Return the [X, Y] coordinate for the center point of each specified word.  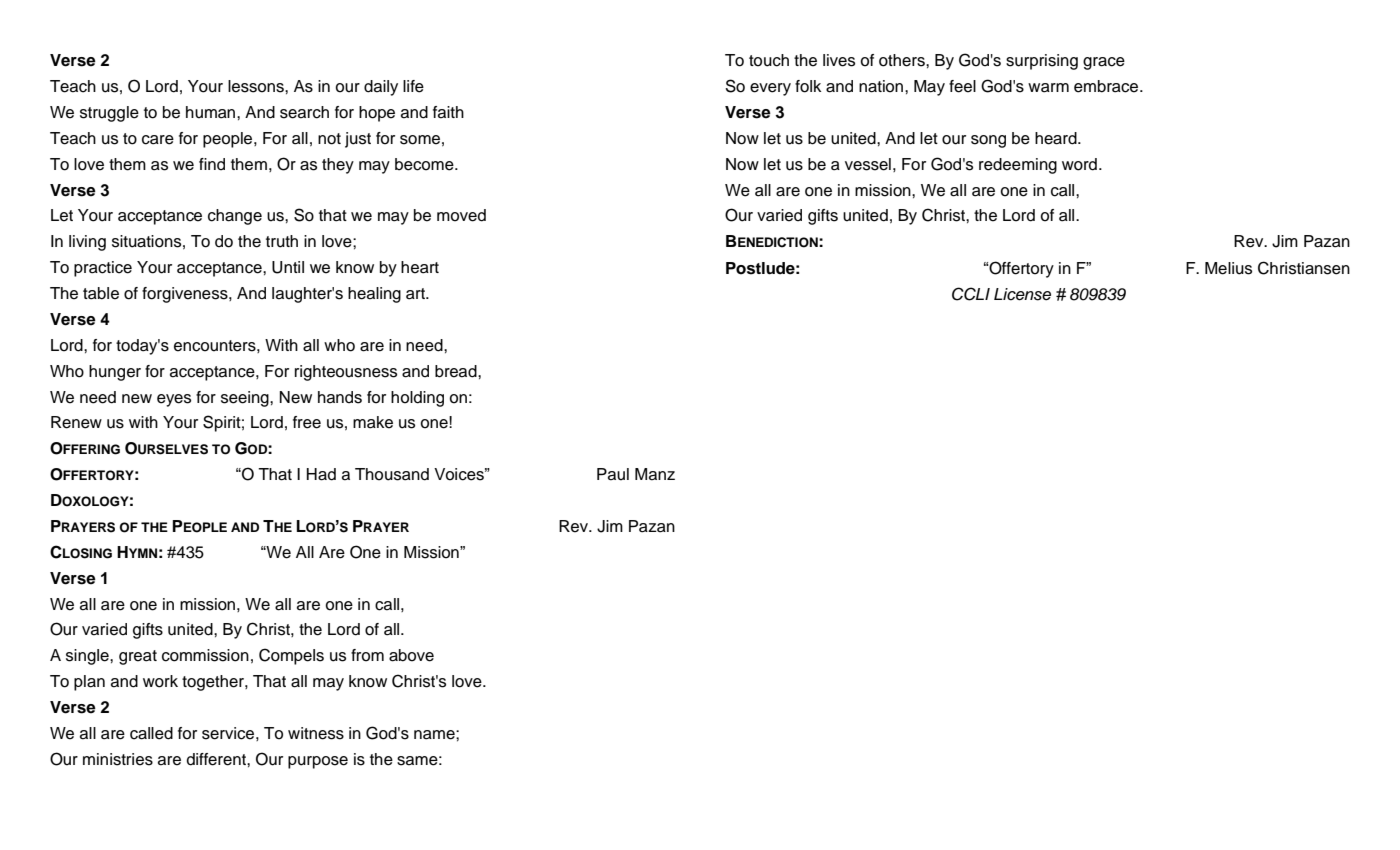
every [770, 89]
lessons [257, 86]
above [411, 655]
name [435, 735]
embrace [1107, 86]
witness [316, 733]
